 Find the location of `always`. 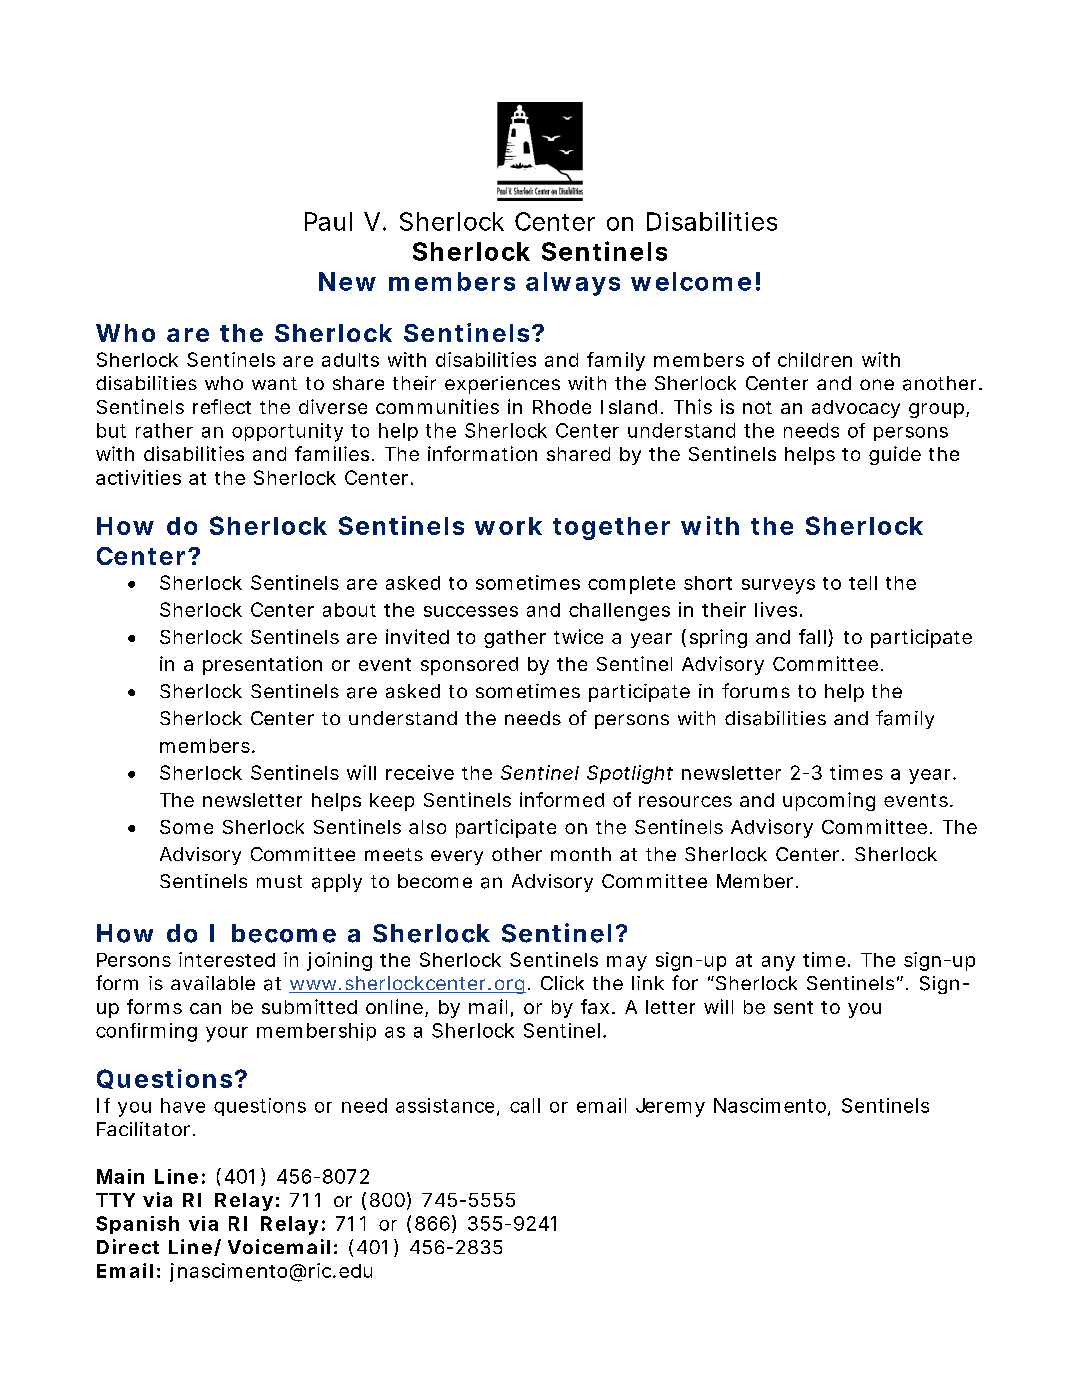

always is located at coordinates (573, 284).
